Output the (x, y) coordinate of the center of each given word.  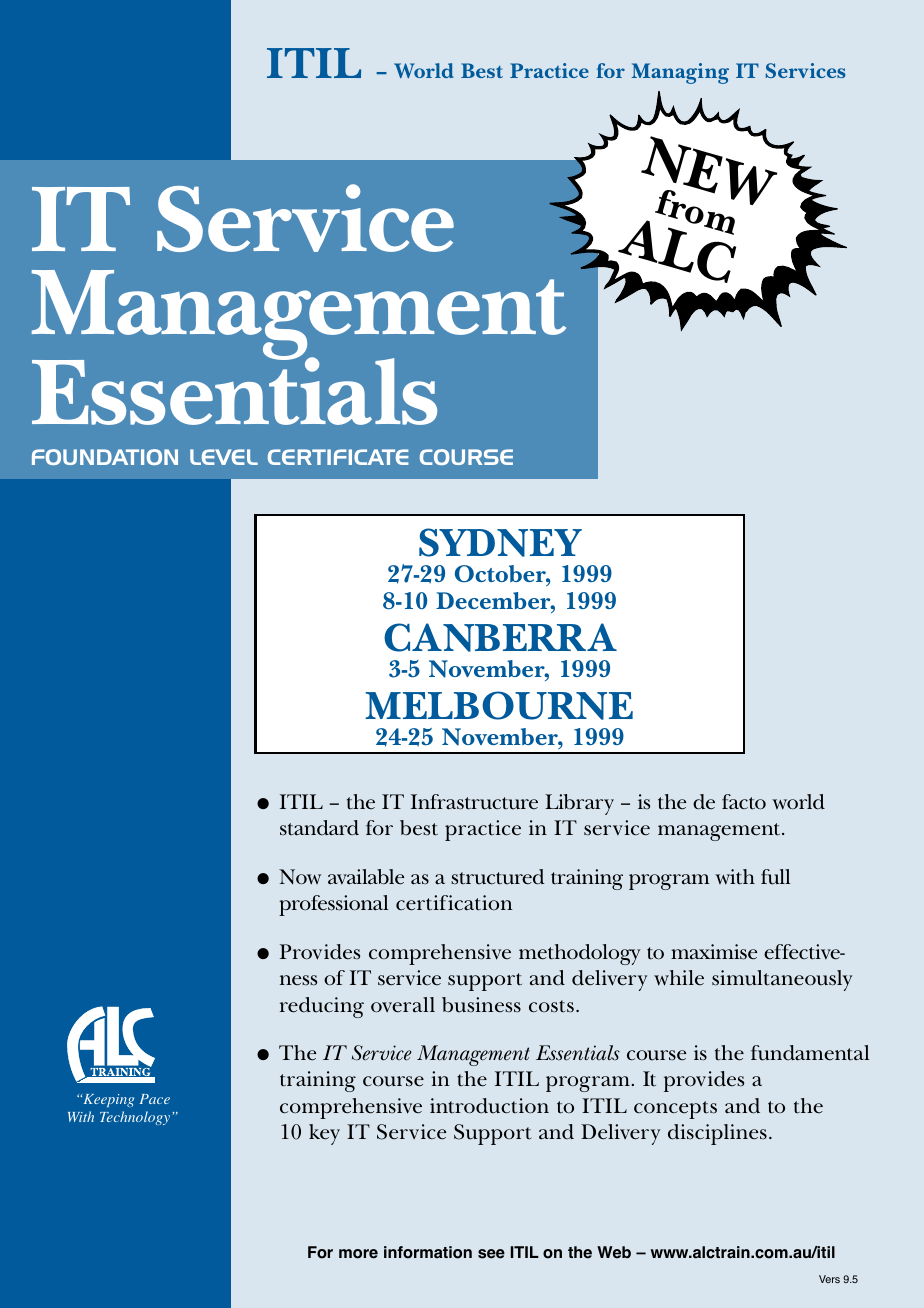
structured (498, 877)
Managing (680, 73)
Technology (135, 1118)
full (775, 877)
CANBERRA (500, 637)
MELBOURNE (499, 705)
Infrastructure (474, 802)
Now (300, 877)
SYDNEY (500, 542)
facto (744, 802)
